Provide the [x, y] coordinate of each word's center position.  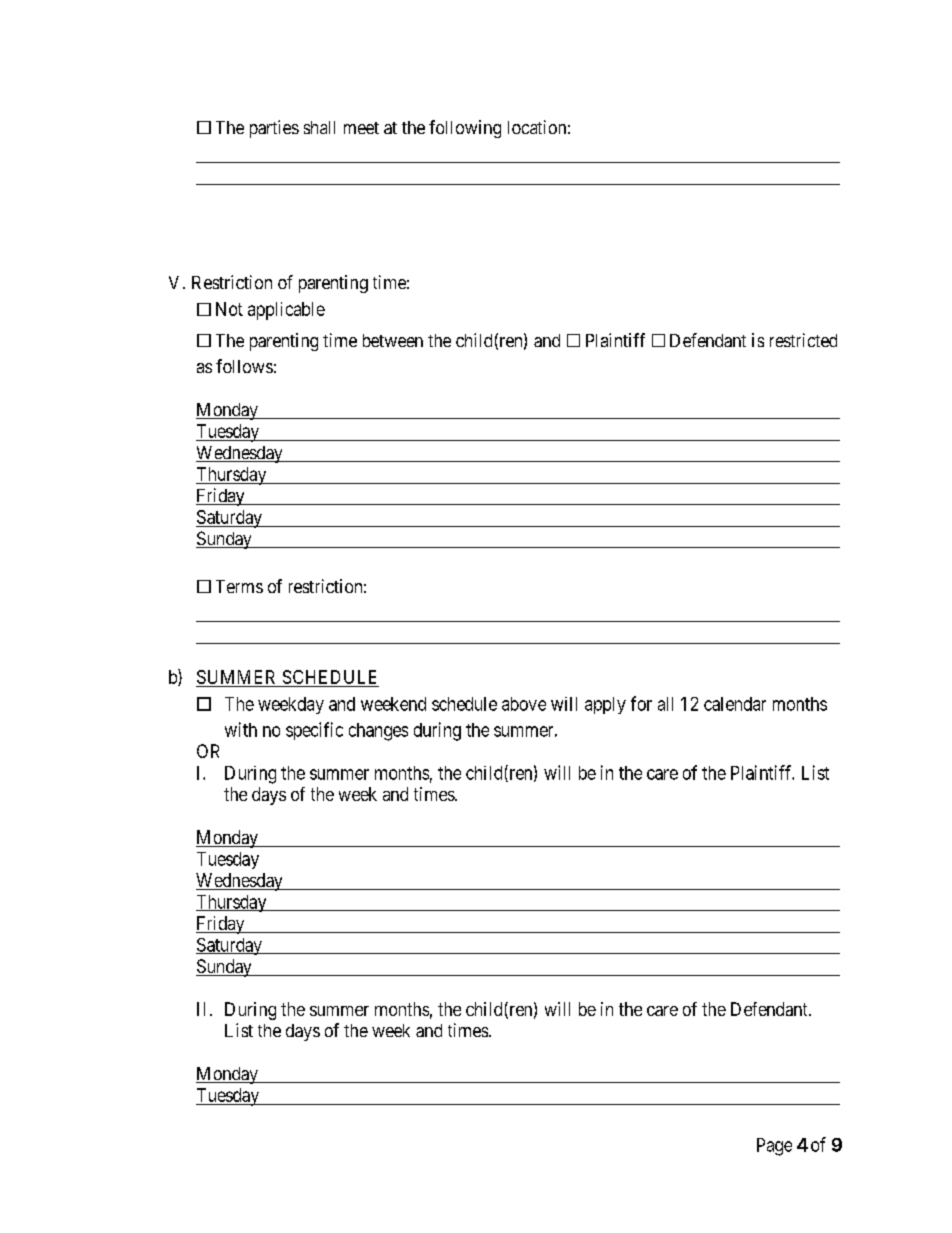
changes [378, 732]
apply [605, 705]
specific [314, 731]
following [465, 129]
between [393, 340]
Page [774, 1147]
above [524, 704]
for [641, 703]
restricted [803, 340]
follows [244, 366]
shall [319, 127]
